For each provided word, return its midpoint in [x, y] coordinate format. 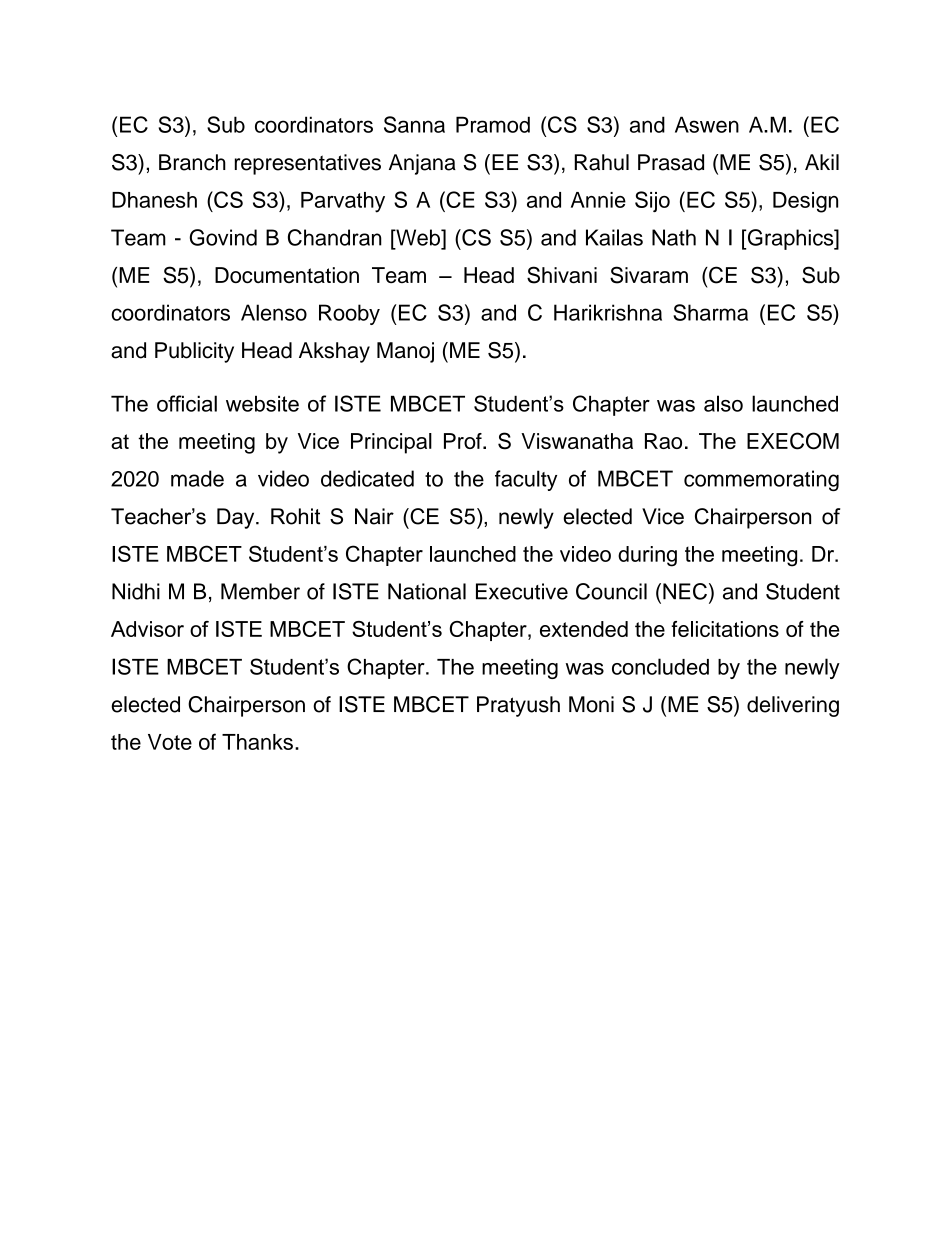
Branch [192, 162]
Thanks [257, 742]
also [723, 403]
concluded [660, 666]
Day [237, 518]
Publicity [194, 352]
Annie [598, 200]
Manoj [405, 352]
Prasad [671, 162]
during [647, 556]
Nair [374, 516]
